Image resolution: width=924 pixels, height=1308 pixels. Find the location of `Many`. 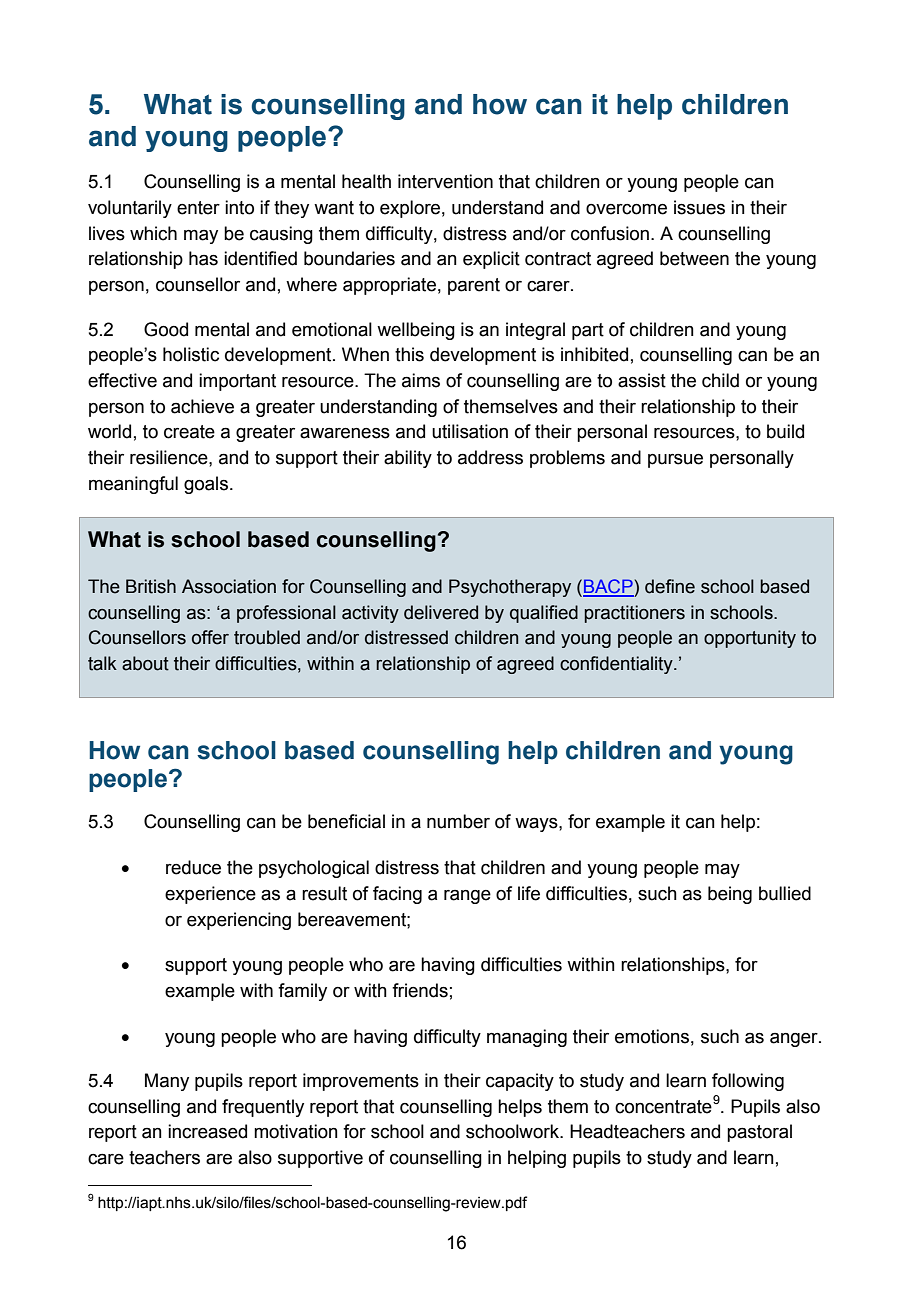

Many is located at coordinates (167, 1082).
